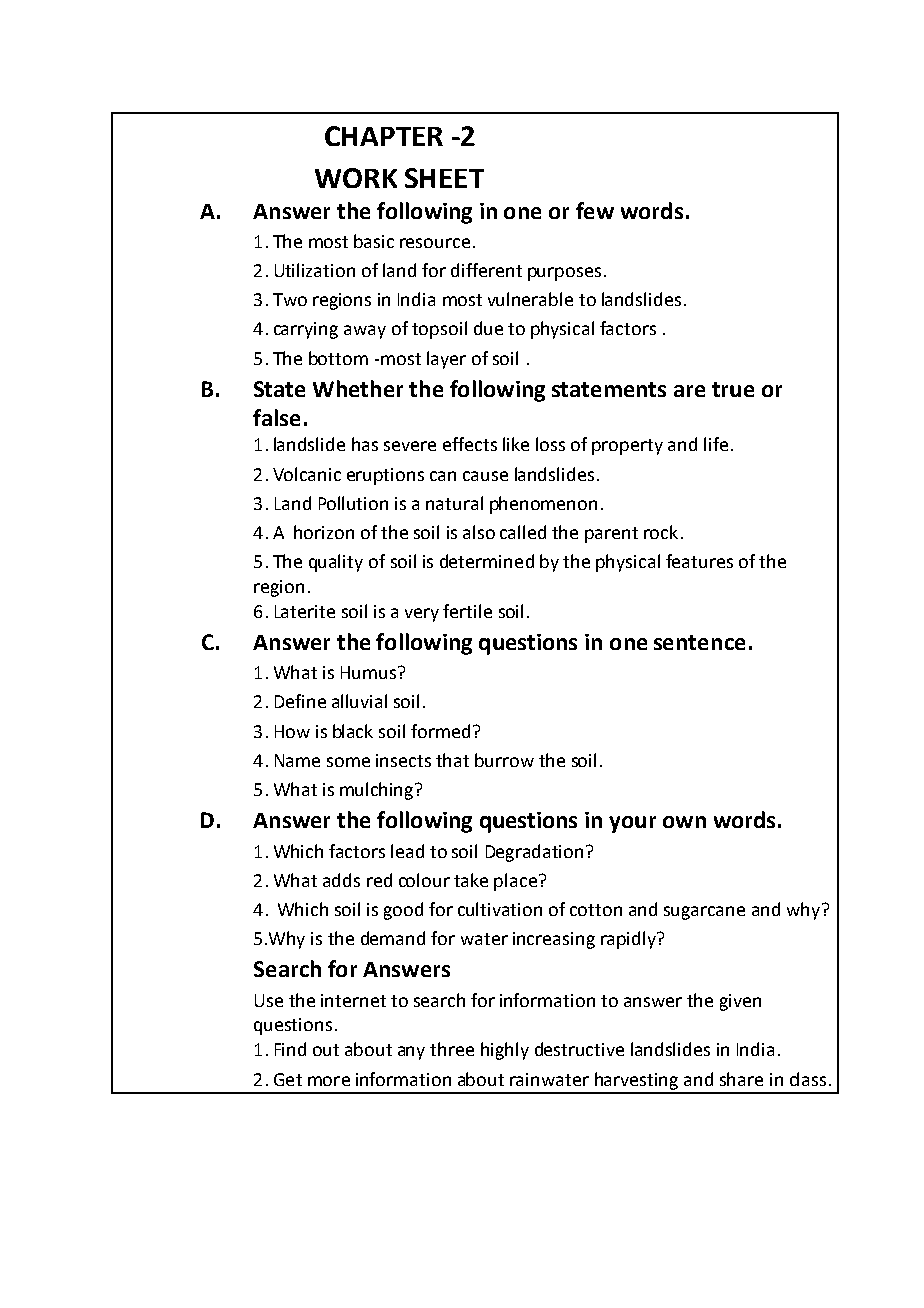  Describe the element at coordinates (564, 274) in the screenshot. I see `purposes` at that location.
